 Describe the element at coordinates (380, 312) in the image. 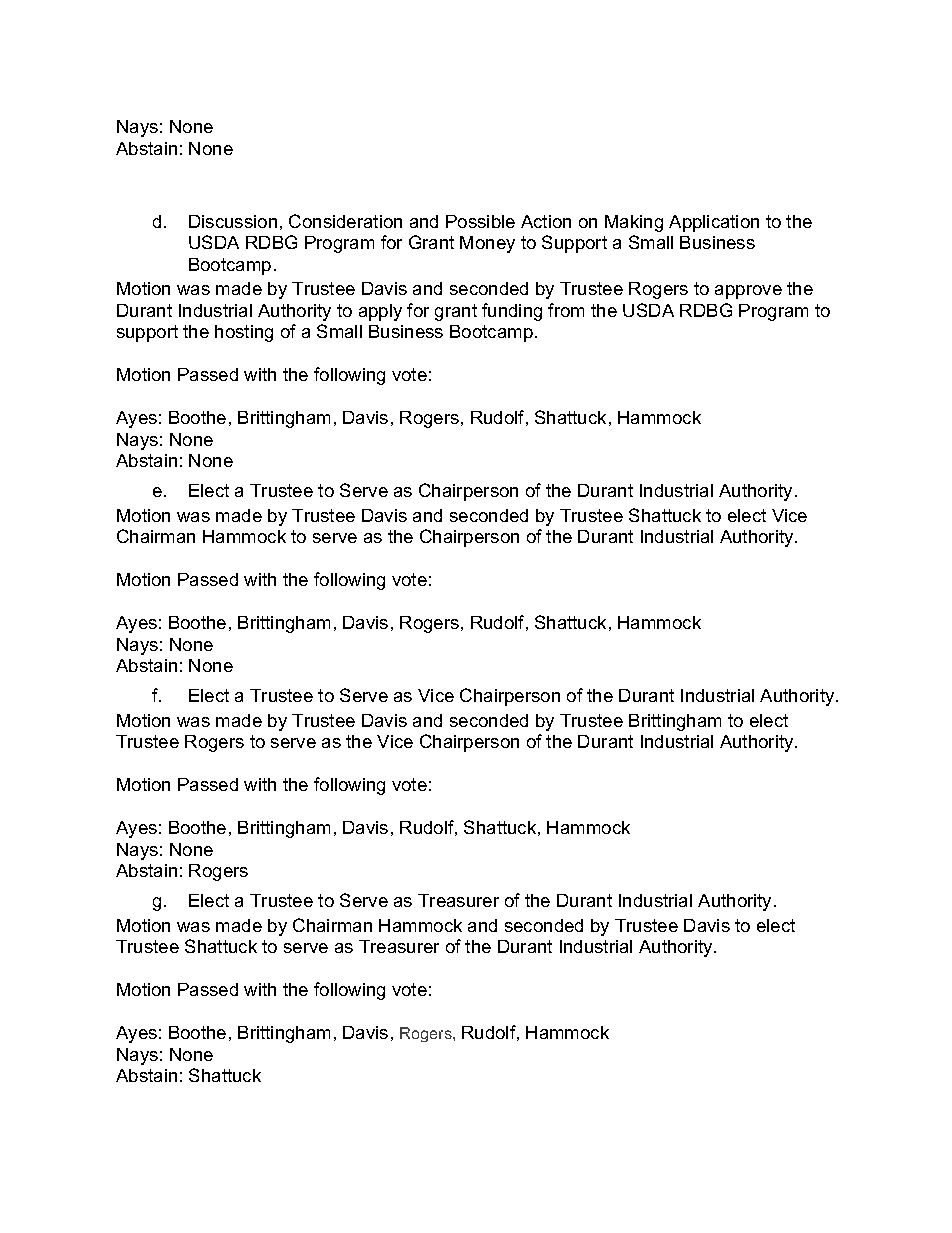

I see `apply` at that location.
